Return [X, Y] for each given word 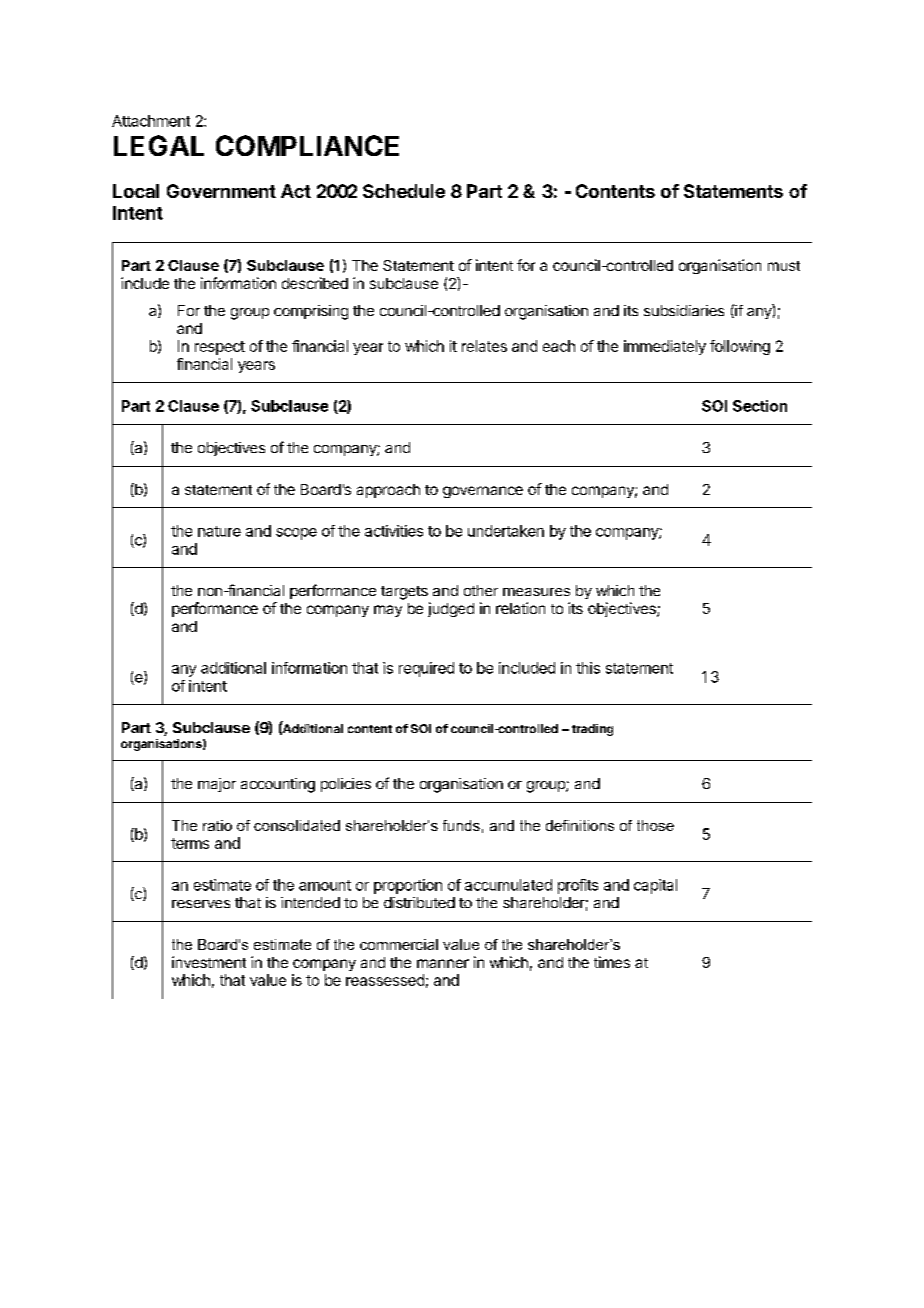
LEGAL [159, 145]
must [784, 266]
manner [443, 963]
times [612, 962]
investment [209, 962]
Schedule [404, 191]
